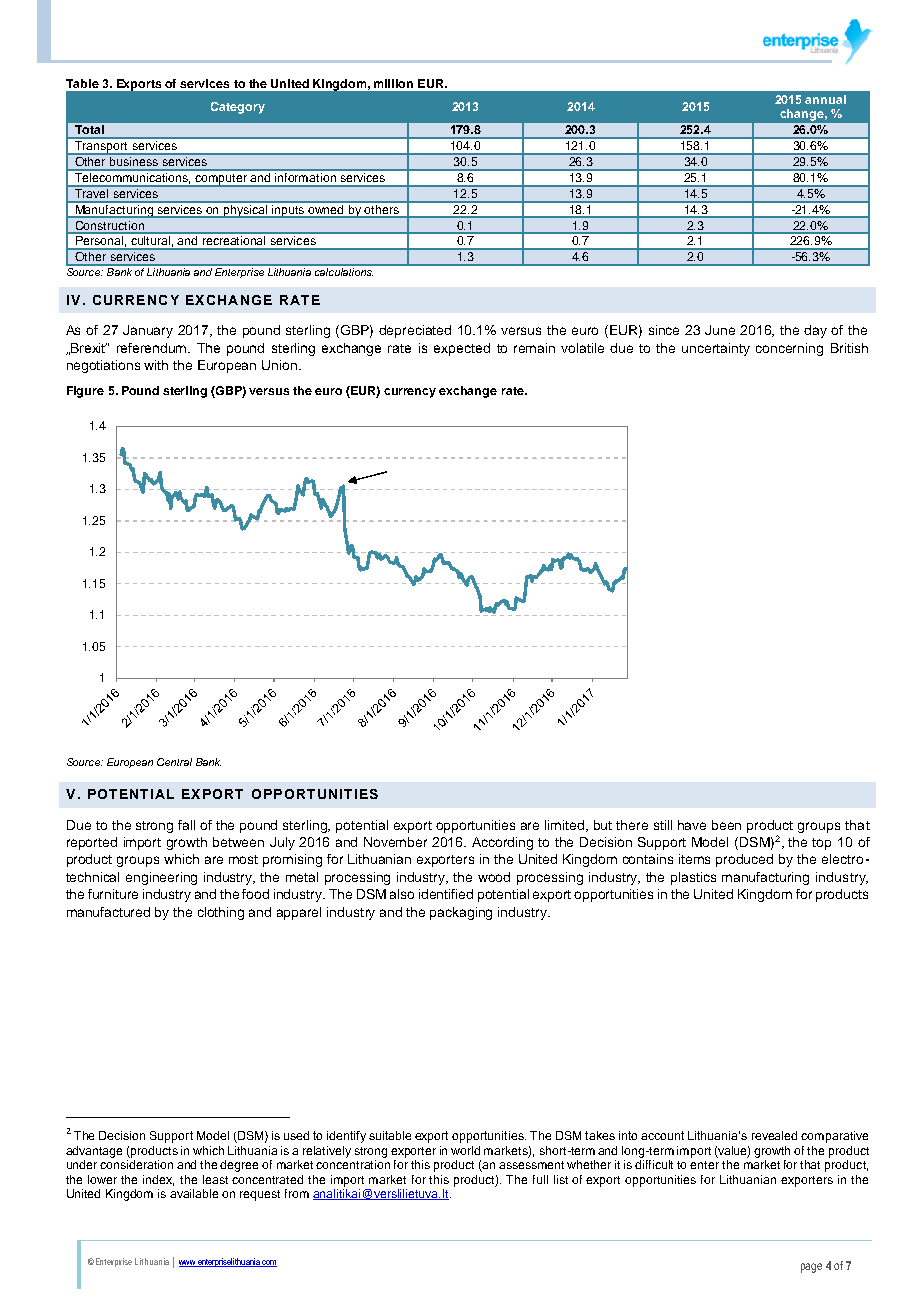  I want to click on available, so click(194, 1193).
